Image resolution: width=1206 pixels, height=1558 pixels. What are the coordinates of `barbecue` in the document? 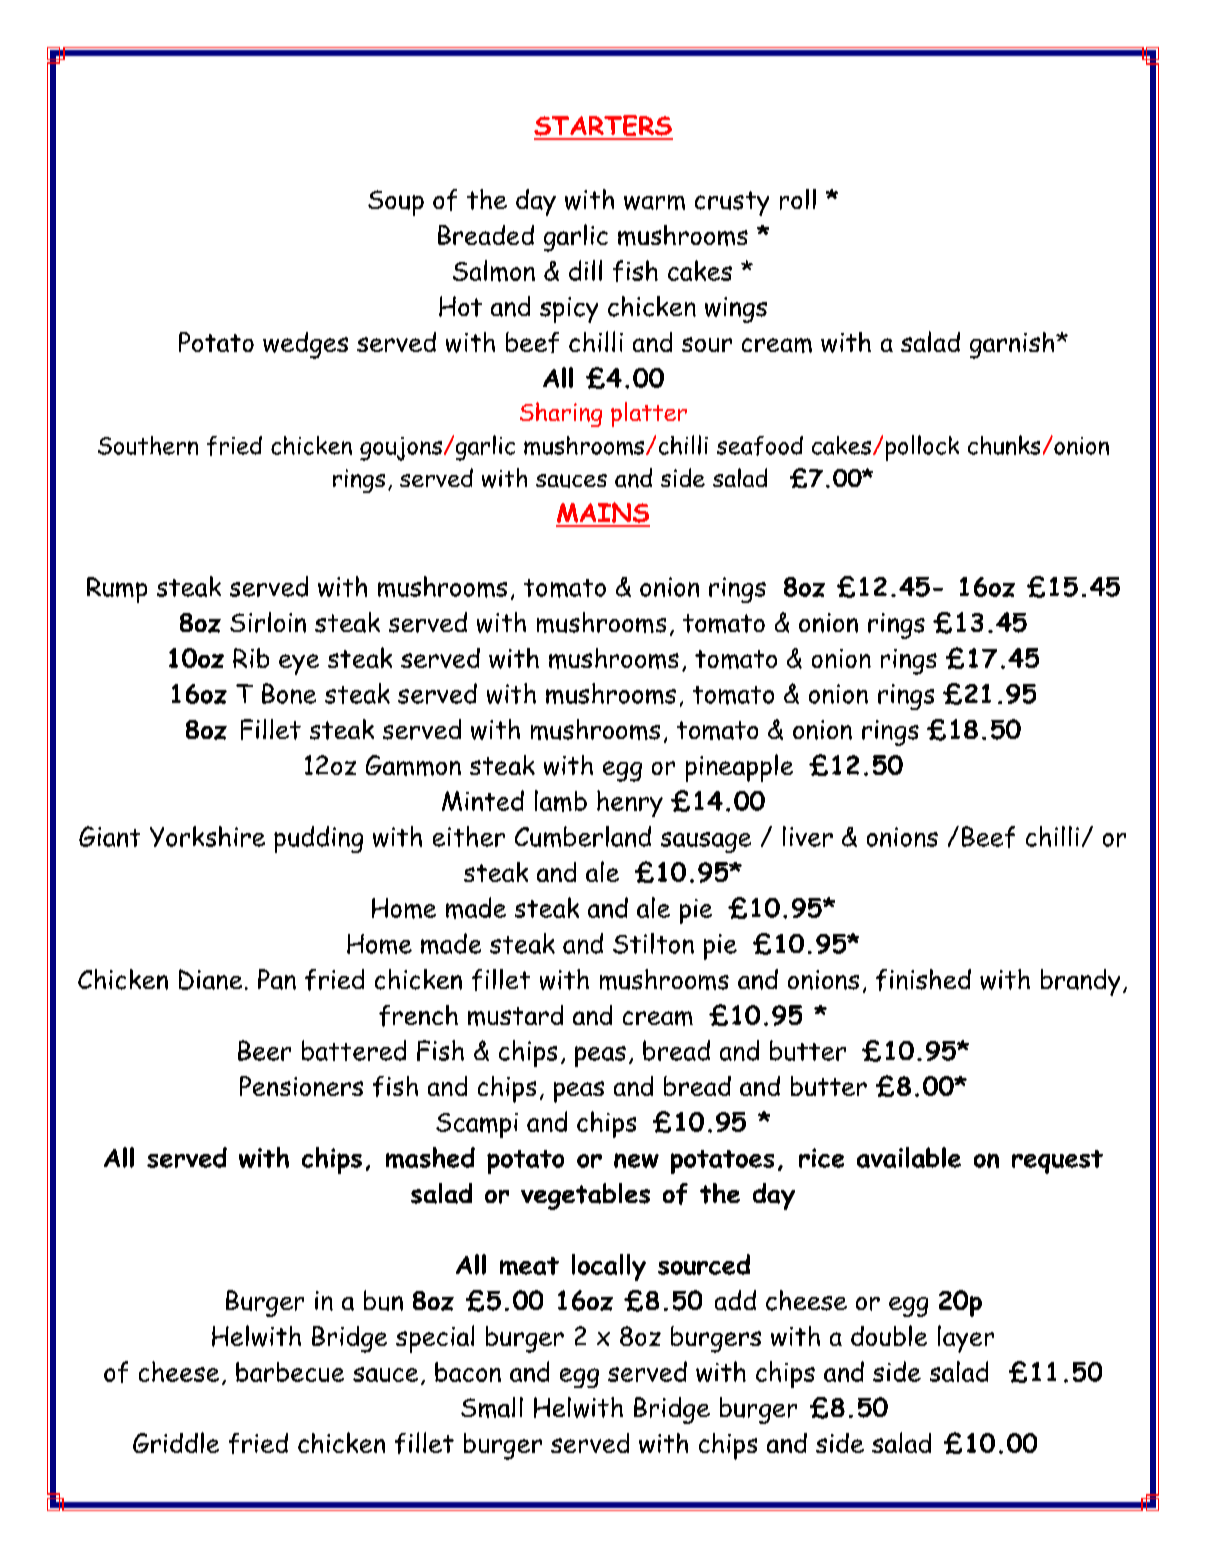 It's located at (290, 1372).
